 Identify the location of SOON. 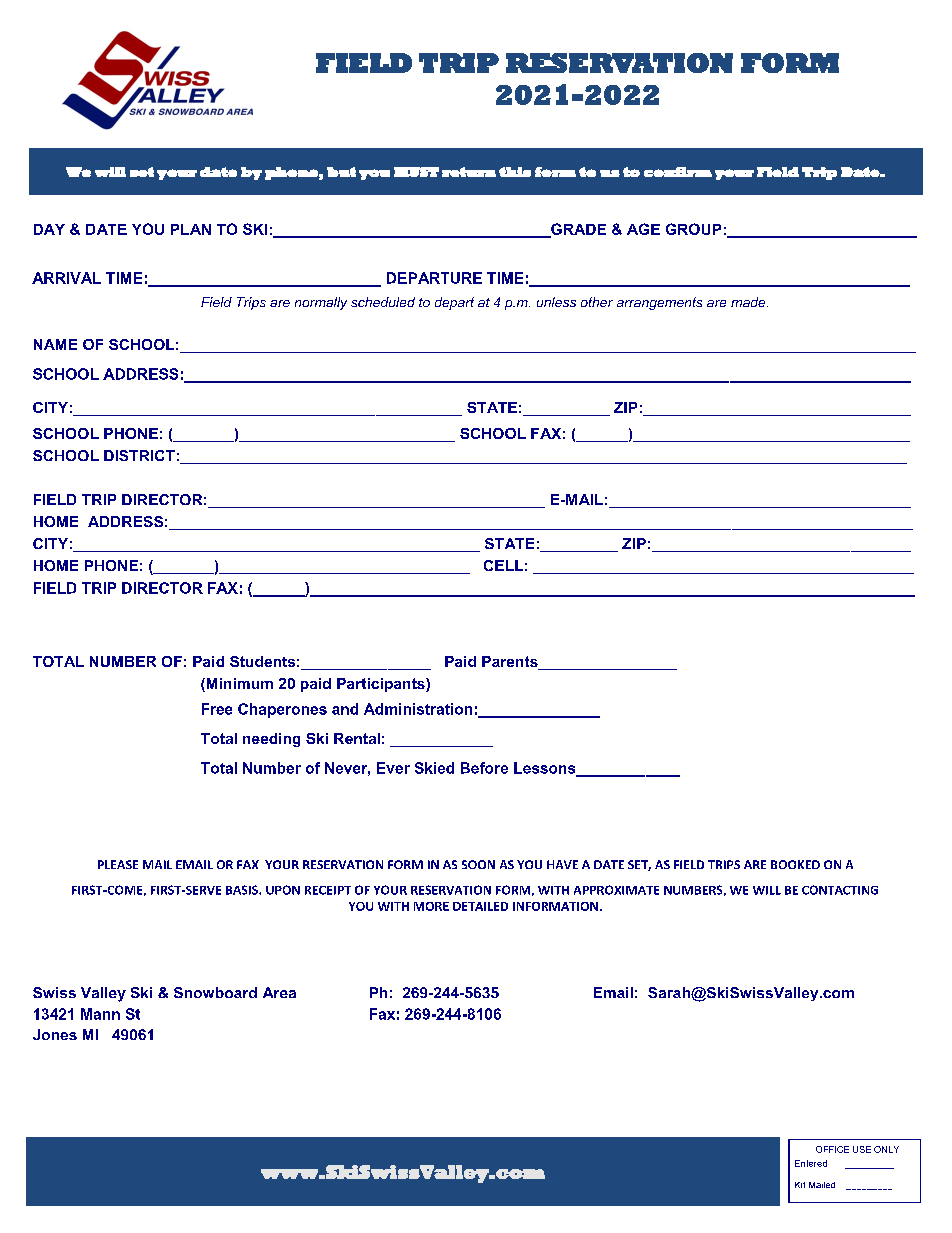
(478, 864).
